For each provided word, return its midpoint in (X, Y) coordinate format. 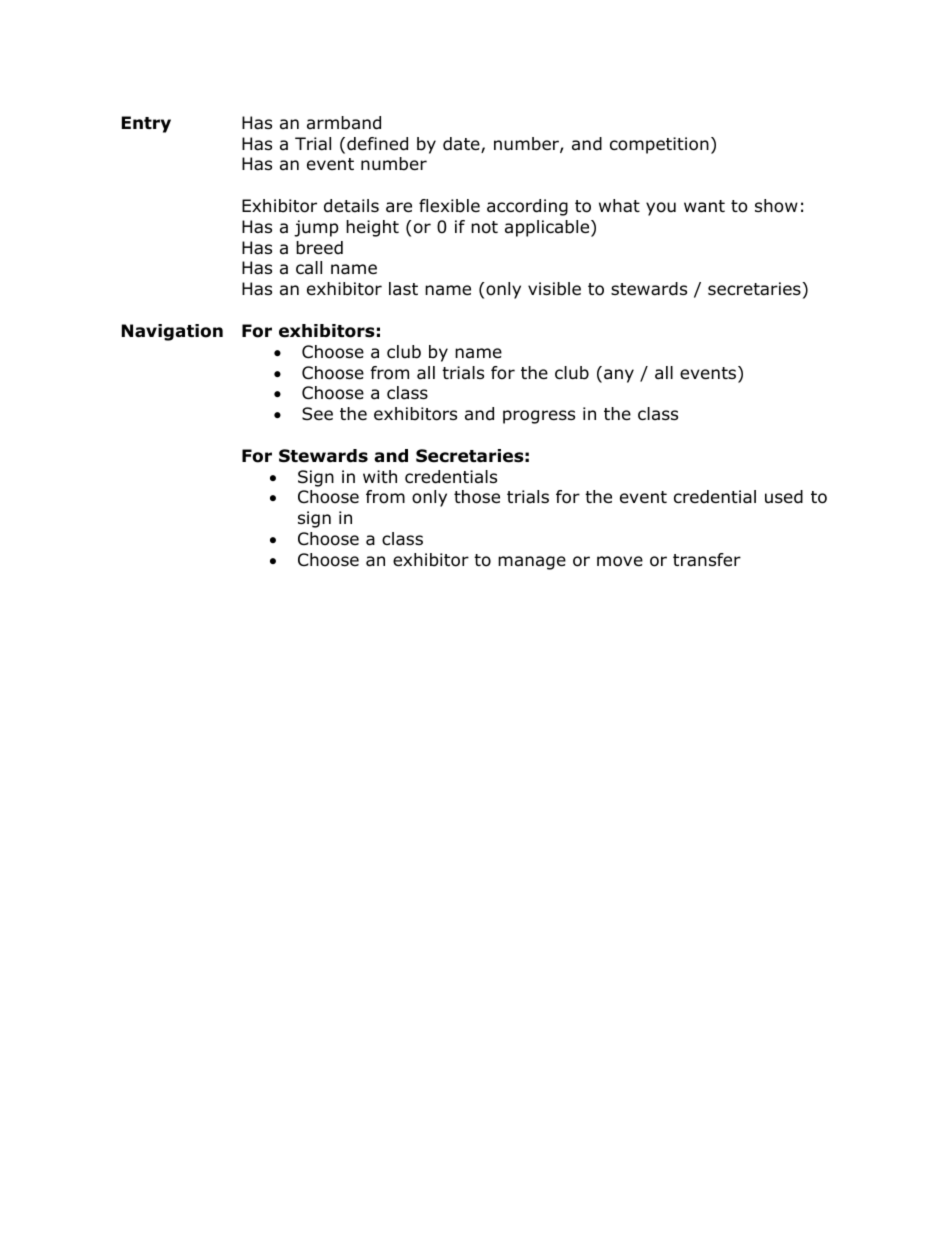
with (380, 476)
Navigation (172, 332)
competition (659, 145)
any (619, 376)
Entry (146, 124)
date (462, 145)
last (403, 289)
